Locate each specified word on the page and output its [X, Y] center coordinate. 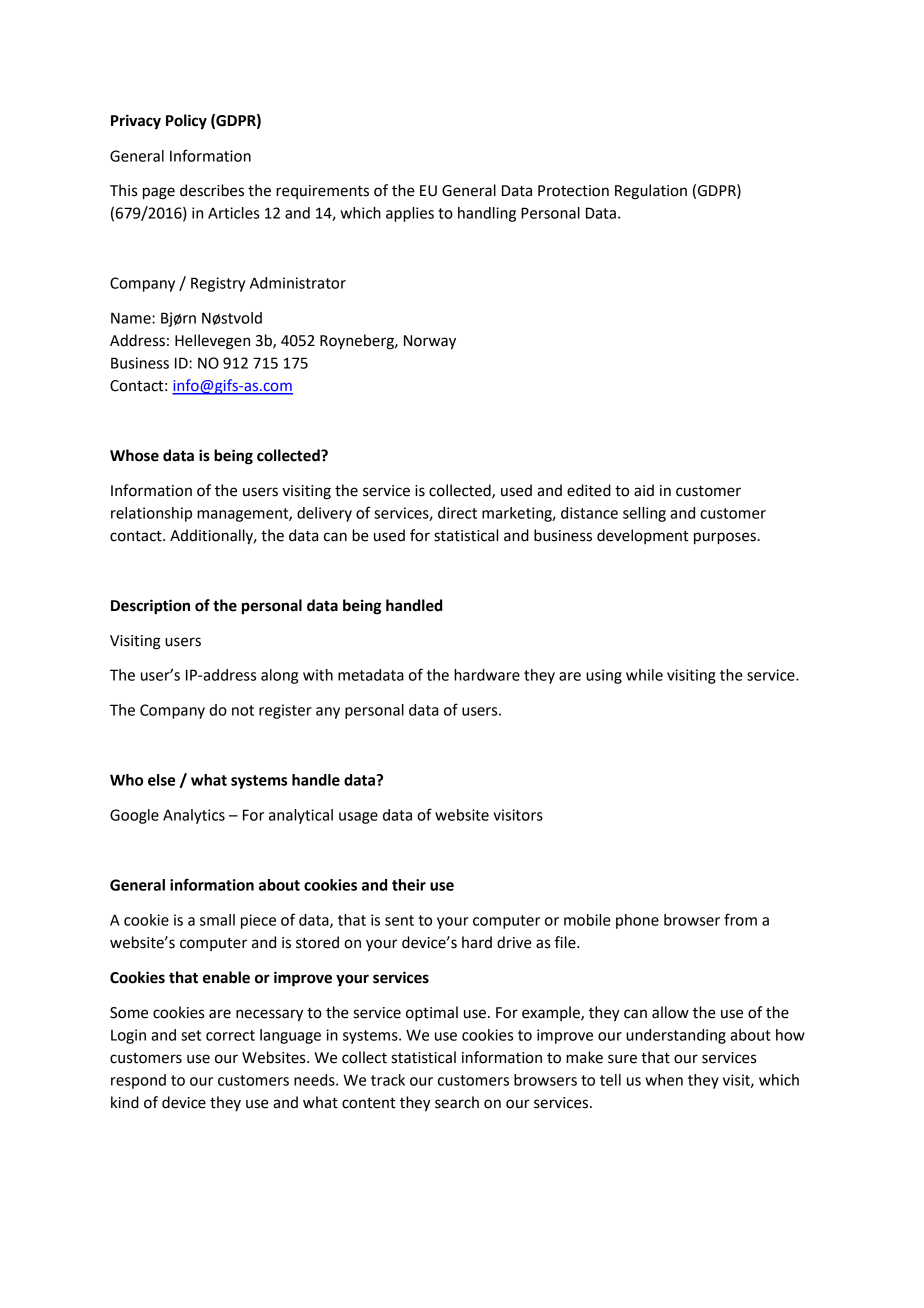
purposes [725, 538]
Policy [186, 122]
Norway [430, 342]
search [457, 1102]
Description [150, 607]
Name [132, 318]
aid [644, 490]
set [191, 1035]
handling [487, 214]
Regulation [651, 192]
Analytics [194, 816]
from [740, 919]
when [664, 1080]
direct [457, 513]
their [409, 885]
